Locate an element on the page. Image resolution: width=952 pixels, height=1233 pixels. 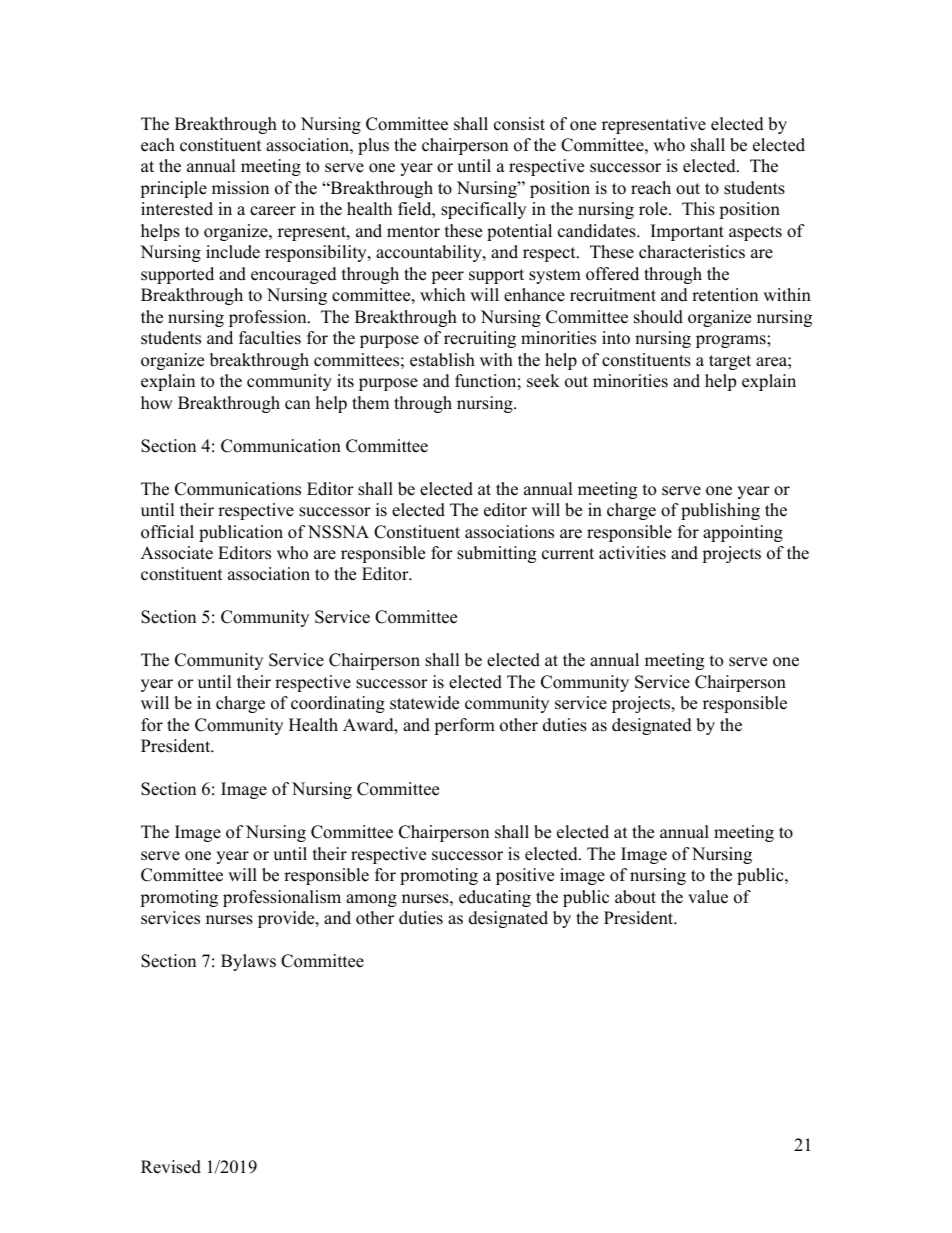
activities is located at coordinates (632, 553).
